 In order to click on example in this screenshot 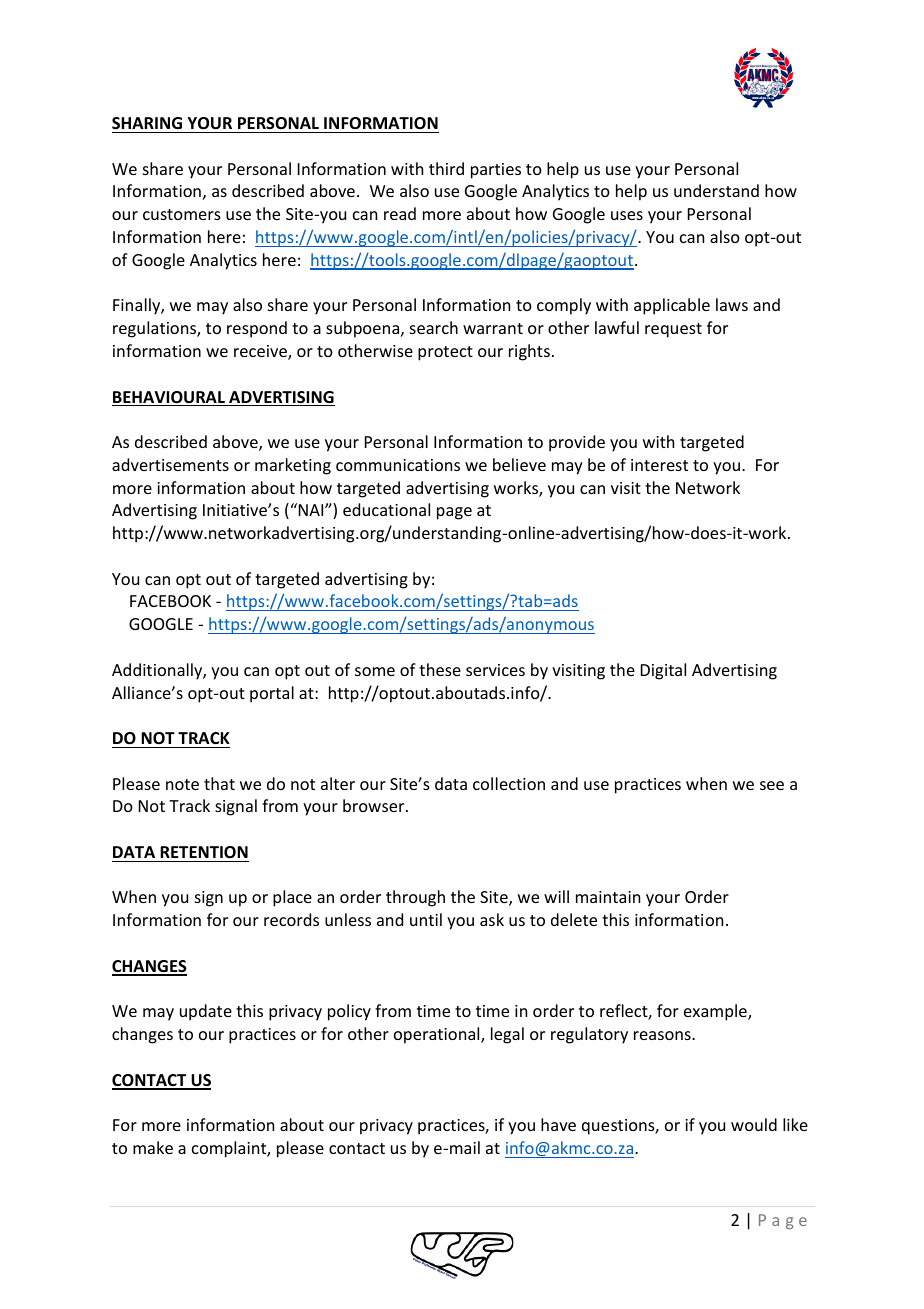, I will do `click(716, 1012)`.
